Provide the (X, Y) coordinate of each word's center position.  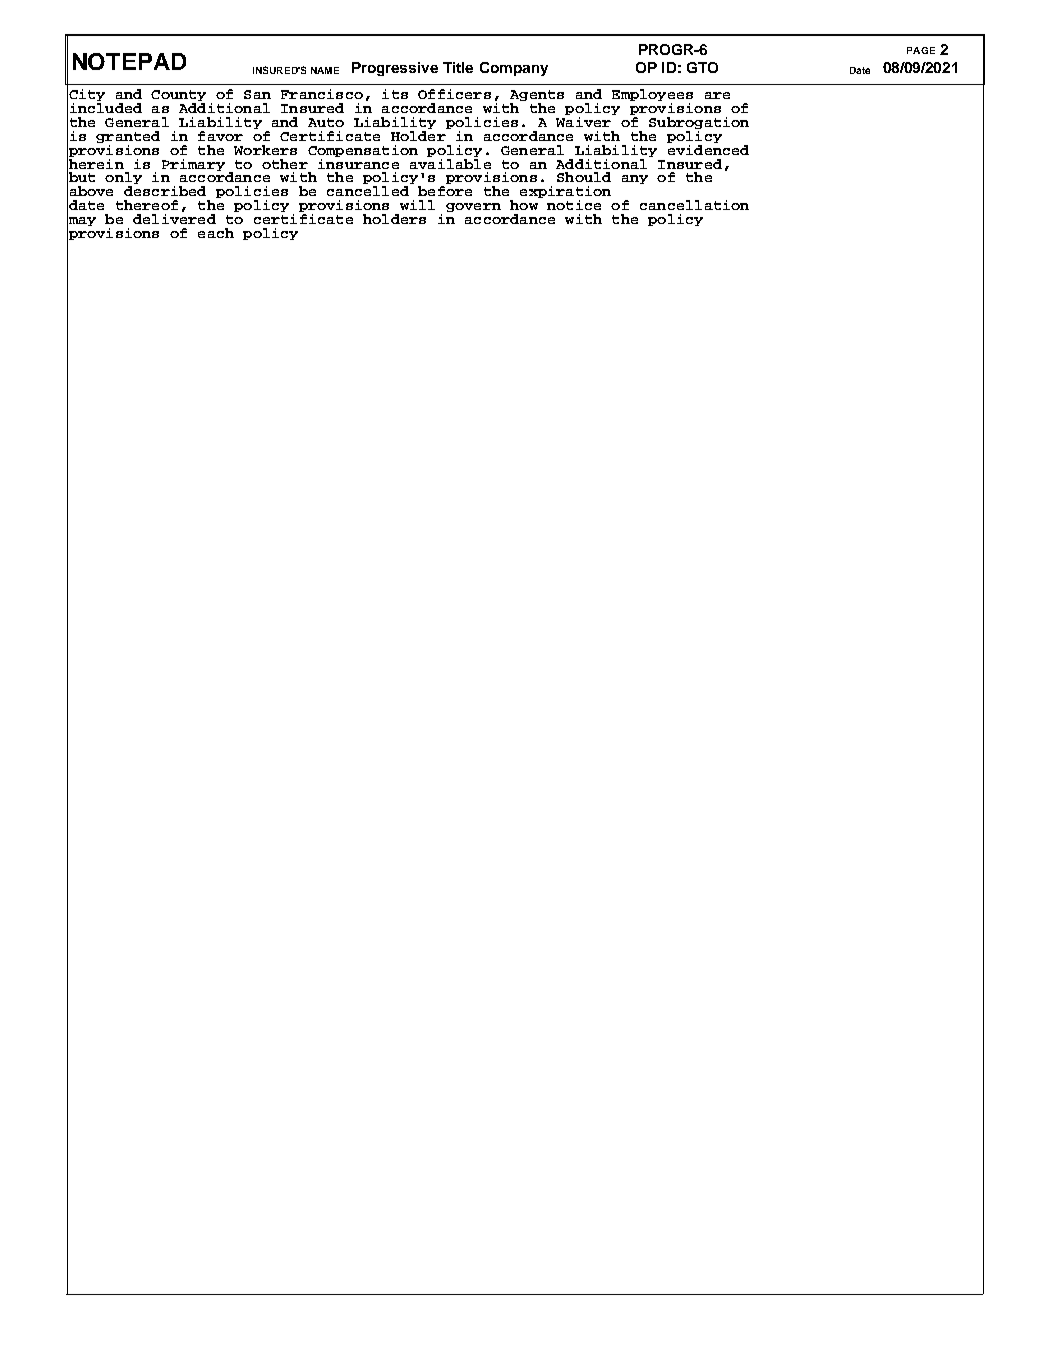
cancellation (694, 205)
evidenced (708, 148)
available (450, 162)
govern (473, 207)
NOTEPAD (129, 61)
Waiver (584, 120)
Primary (193, 165)
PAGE (921, 50)
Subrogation (699, 124)
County (178, 97)
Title (458, 67)
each (216, 233)
